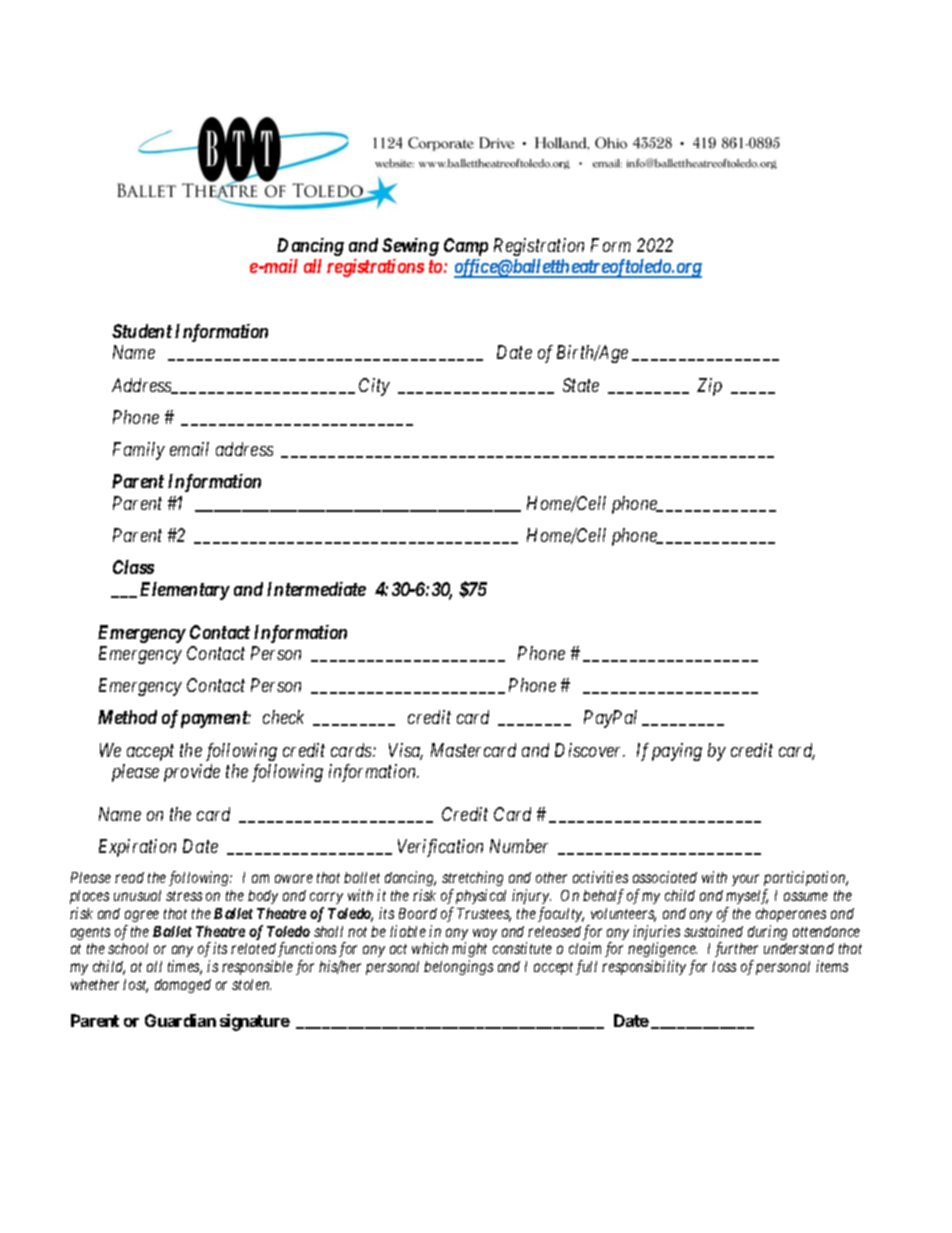 This screenshot has height=1233, width=952. I want to click on paying, so click(677, 752).
